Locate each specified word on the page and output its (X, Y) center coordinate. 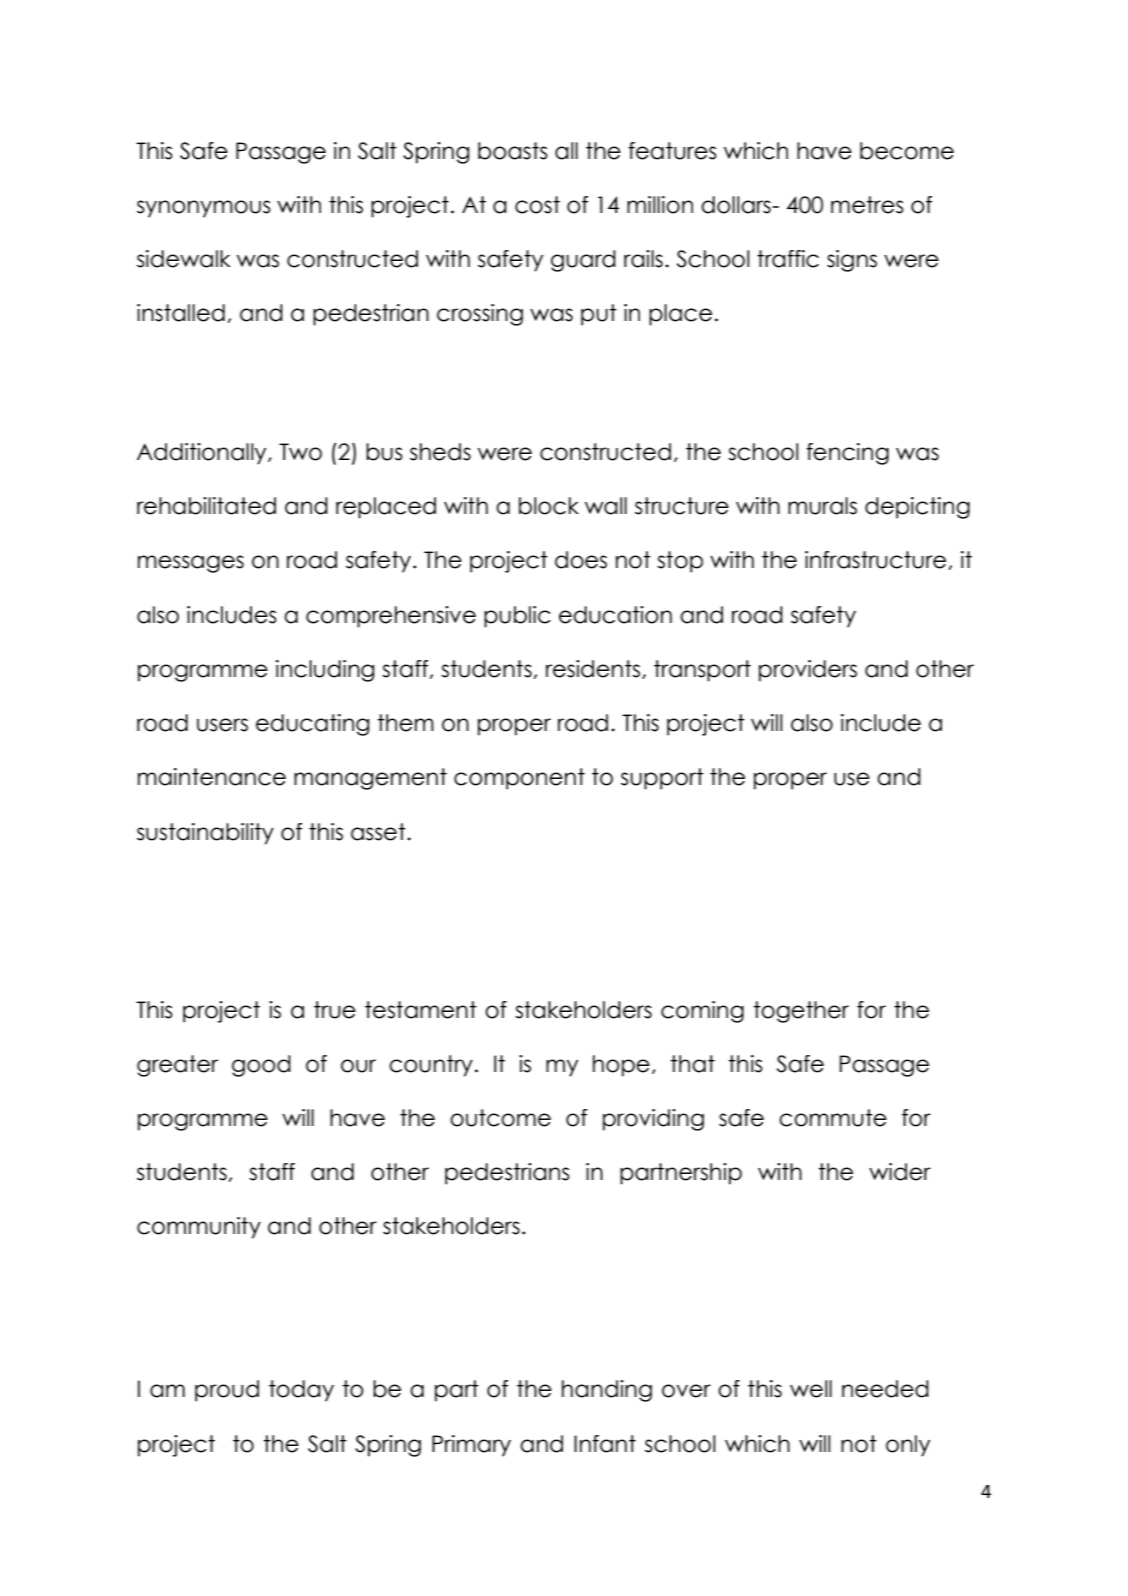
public (517, 617)
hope (621, 1066)
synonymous (204, 209)
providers (808, 671)
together (801, 1012)
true (335, 1010)
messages (191, 564)
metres (867, 205)
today (301, 1391)
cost (537, 205)
